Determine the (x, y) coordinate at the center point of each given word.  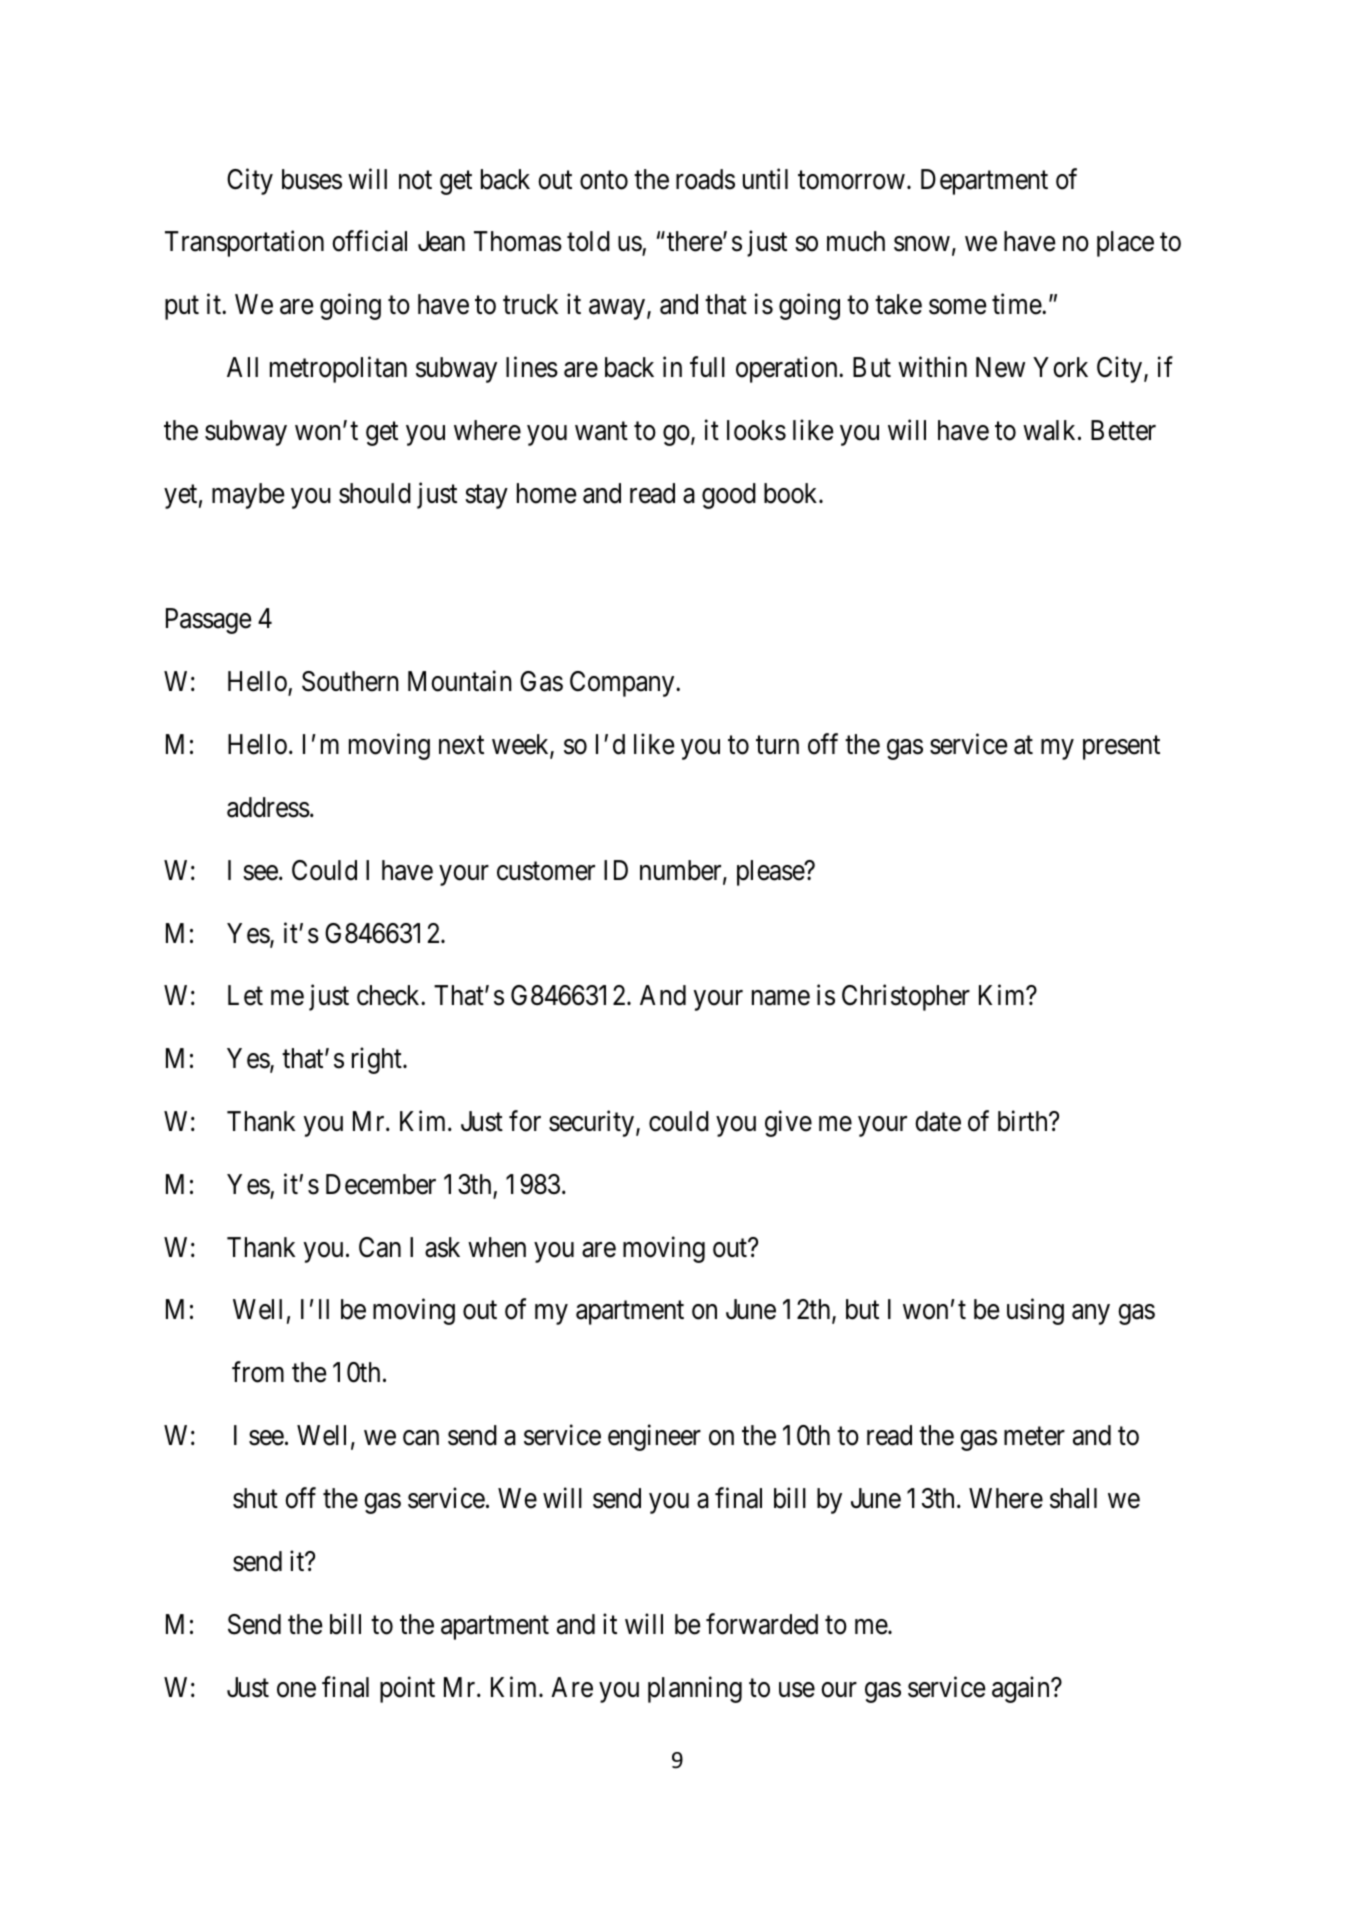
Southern (350, 681)
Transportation (244, 244)
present (1121, 748)
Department (984, 182)
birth (1024, 1121)
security (593, 1123)
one (296, 1690)
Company (623, 684)
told (588, 241)
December (381, 1184)
